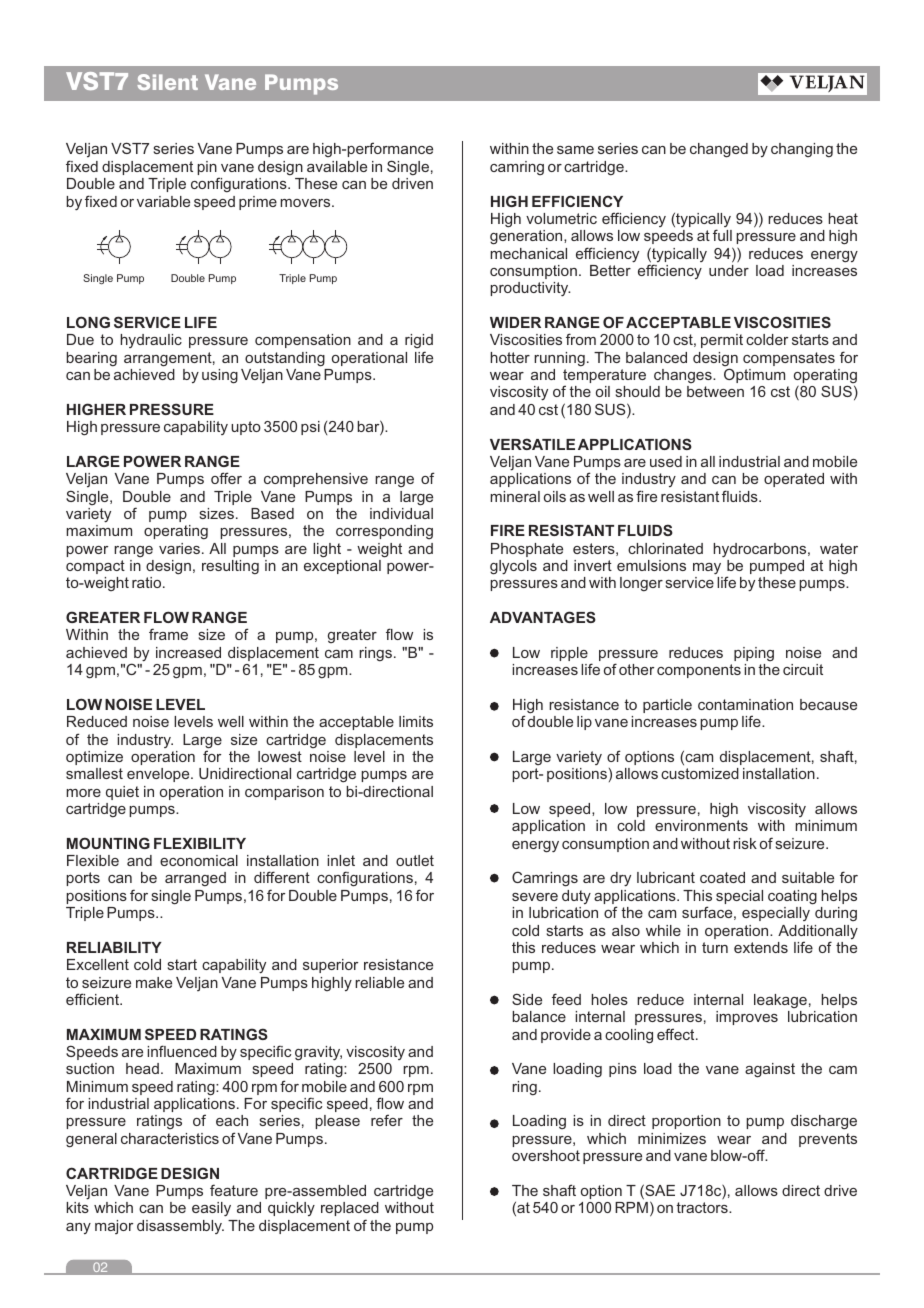  I want to click on FLEXIBILITY, so click(200, 843).
